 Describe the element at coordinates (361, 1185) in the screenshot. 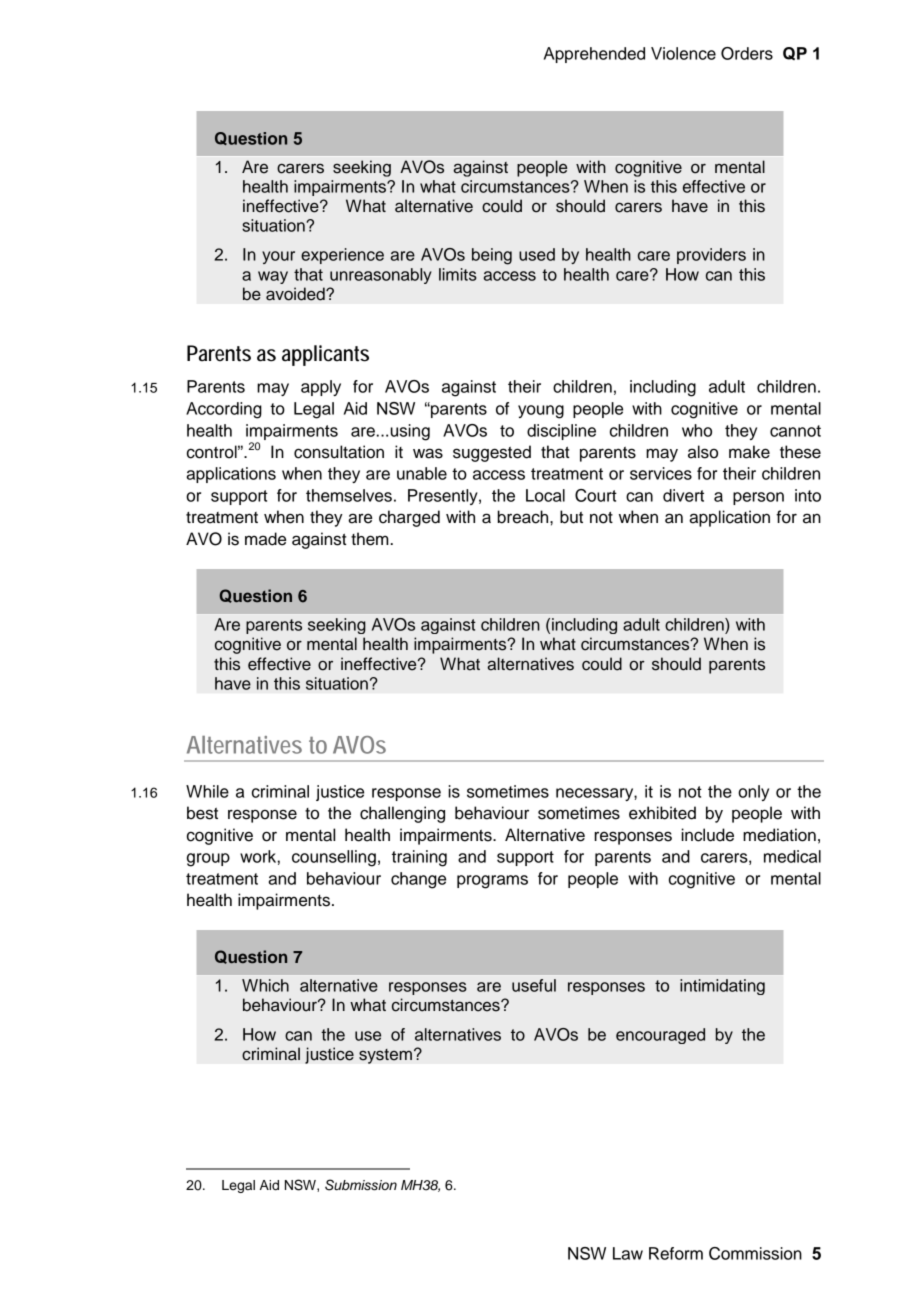

I see `Submission` at that location.
